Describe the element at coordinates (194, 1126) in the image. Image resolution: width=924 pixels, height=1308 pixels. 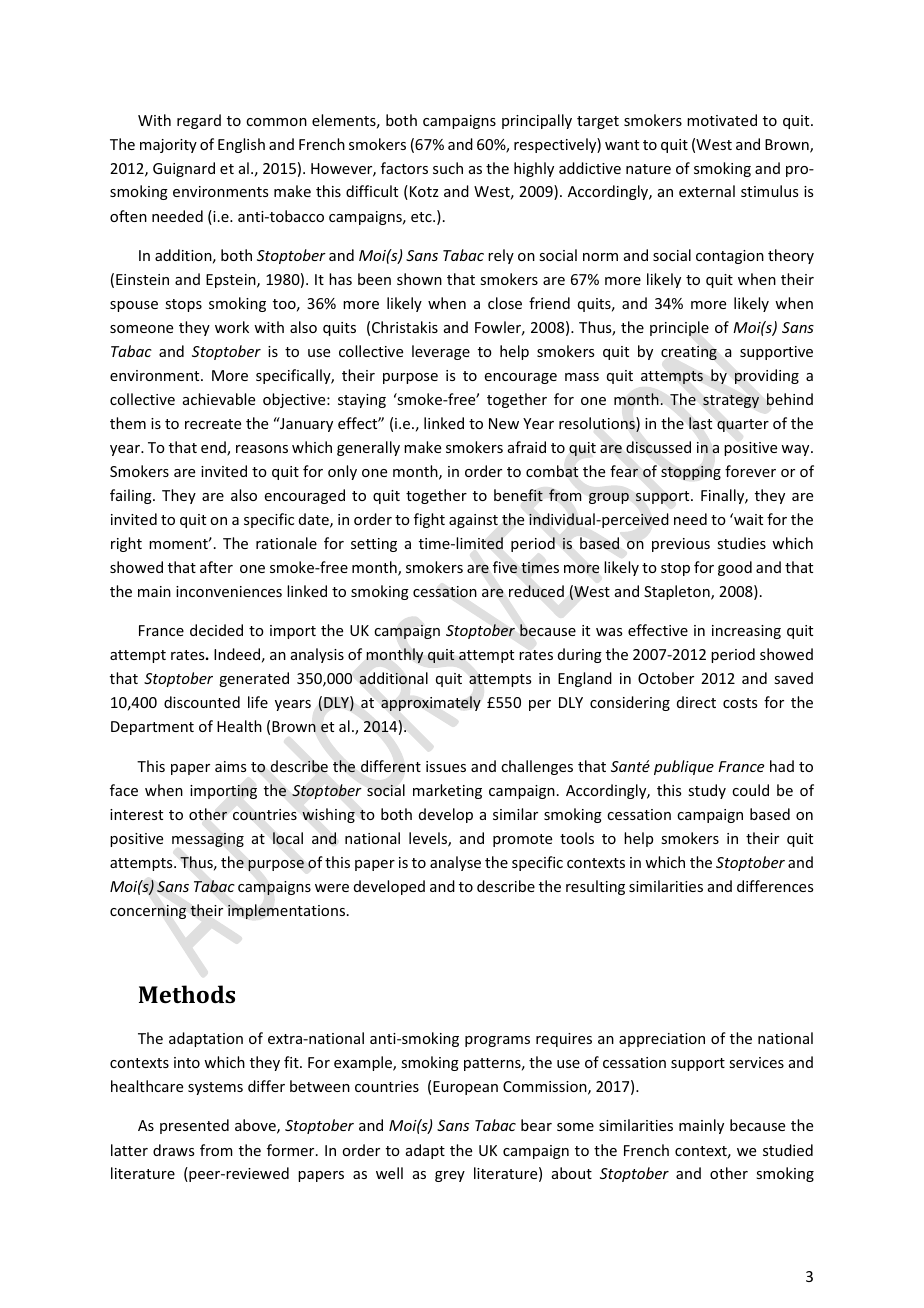
I see `presented` at that location.
